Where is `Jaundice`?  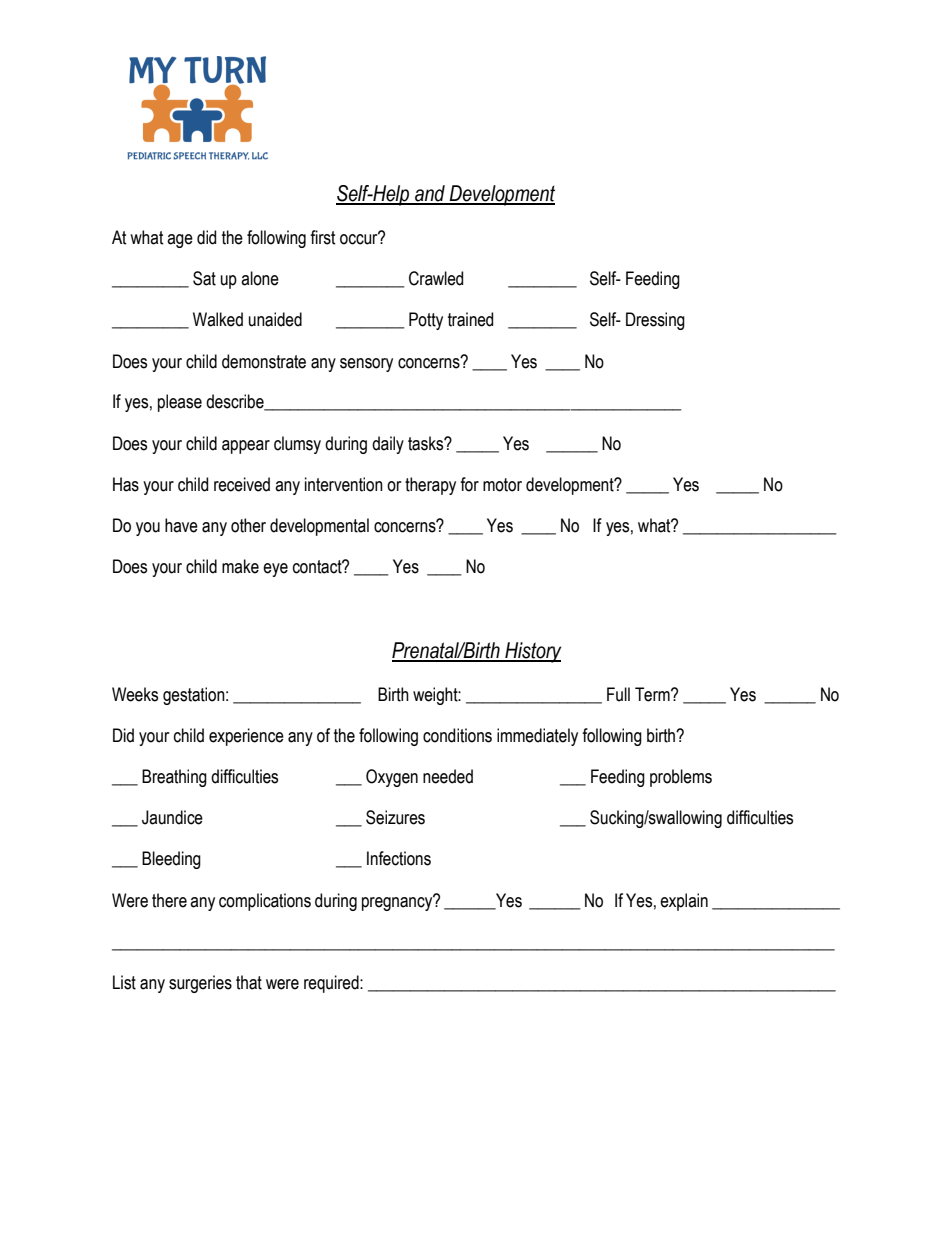
Jaundice is located at coordinates (172, 817).
